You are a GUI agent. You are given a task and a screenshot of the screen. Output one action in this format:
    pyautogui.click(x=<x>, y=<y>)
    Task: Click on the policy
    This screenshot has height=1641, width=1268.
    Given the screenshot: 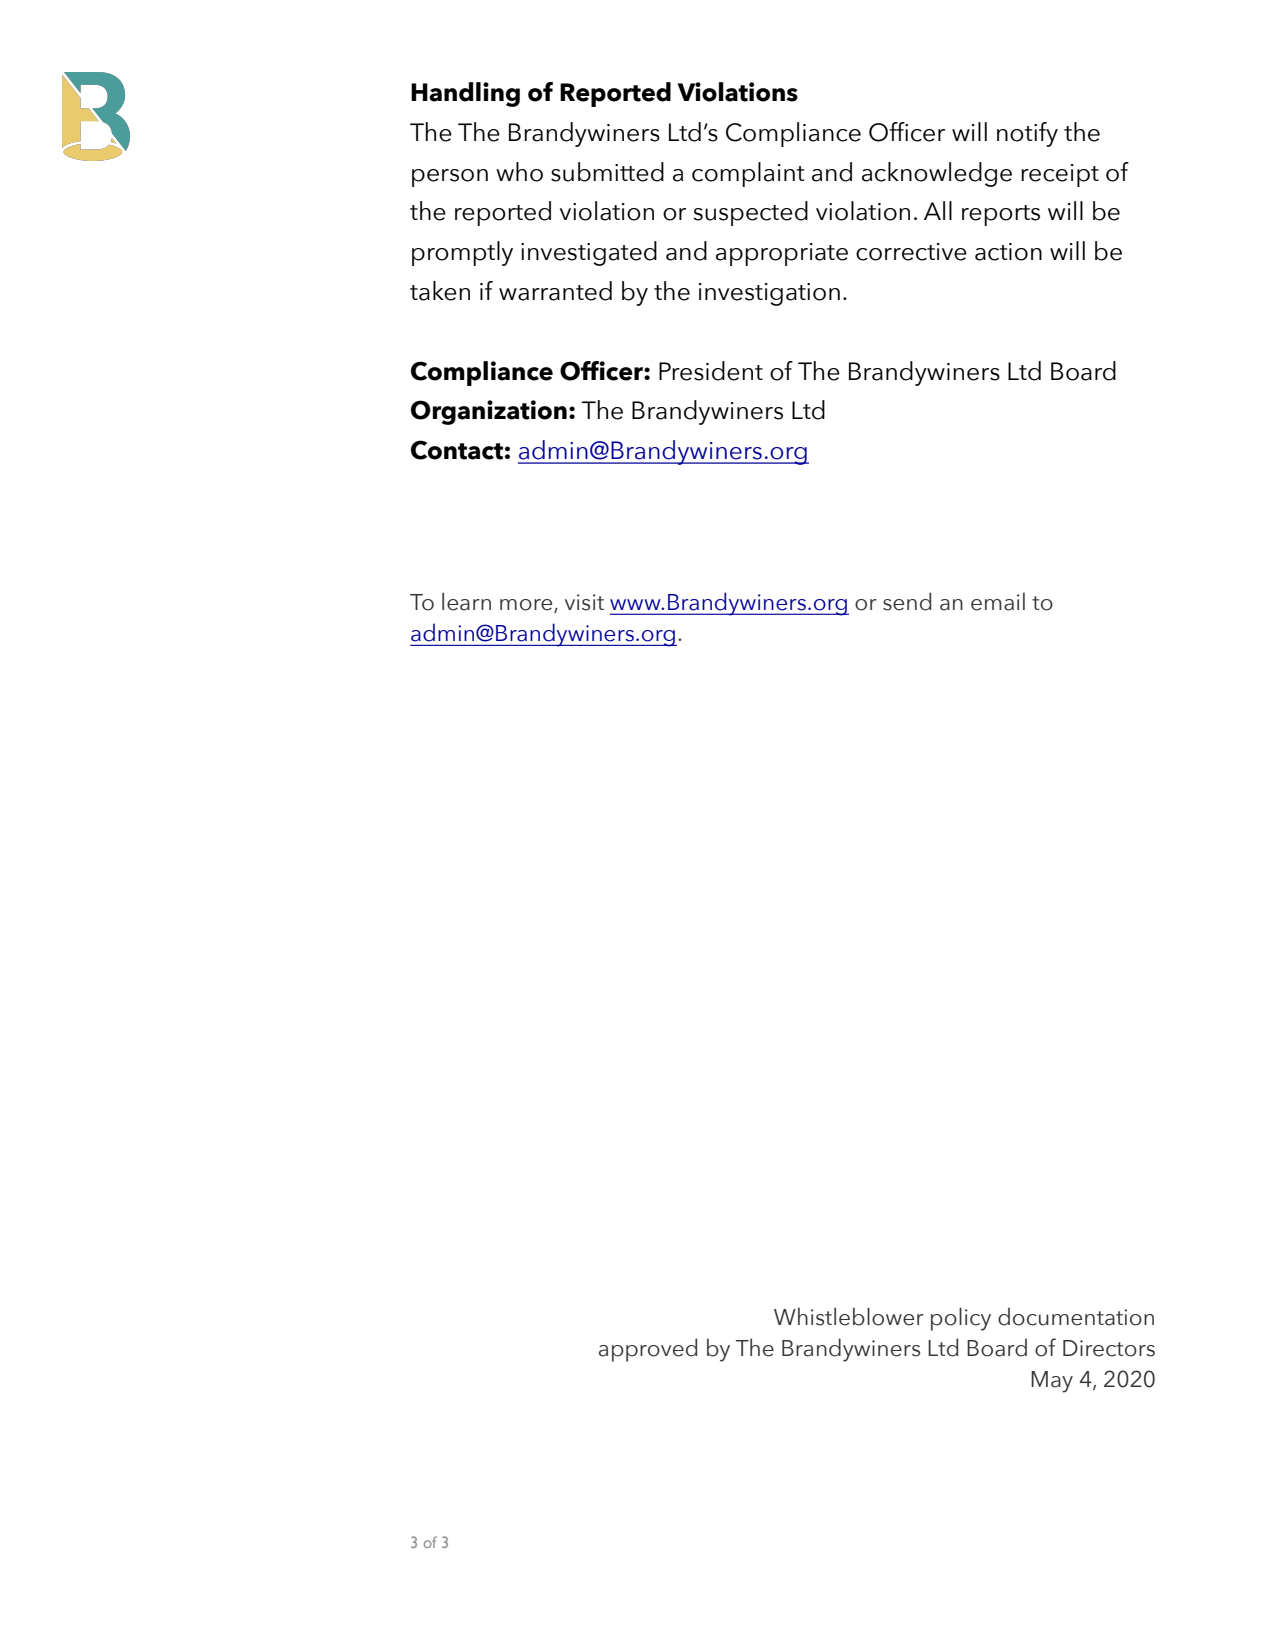 What is the action you would take?
    pyautogui.click(x=961, y=1319)
